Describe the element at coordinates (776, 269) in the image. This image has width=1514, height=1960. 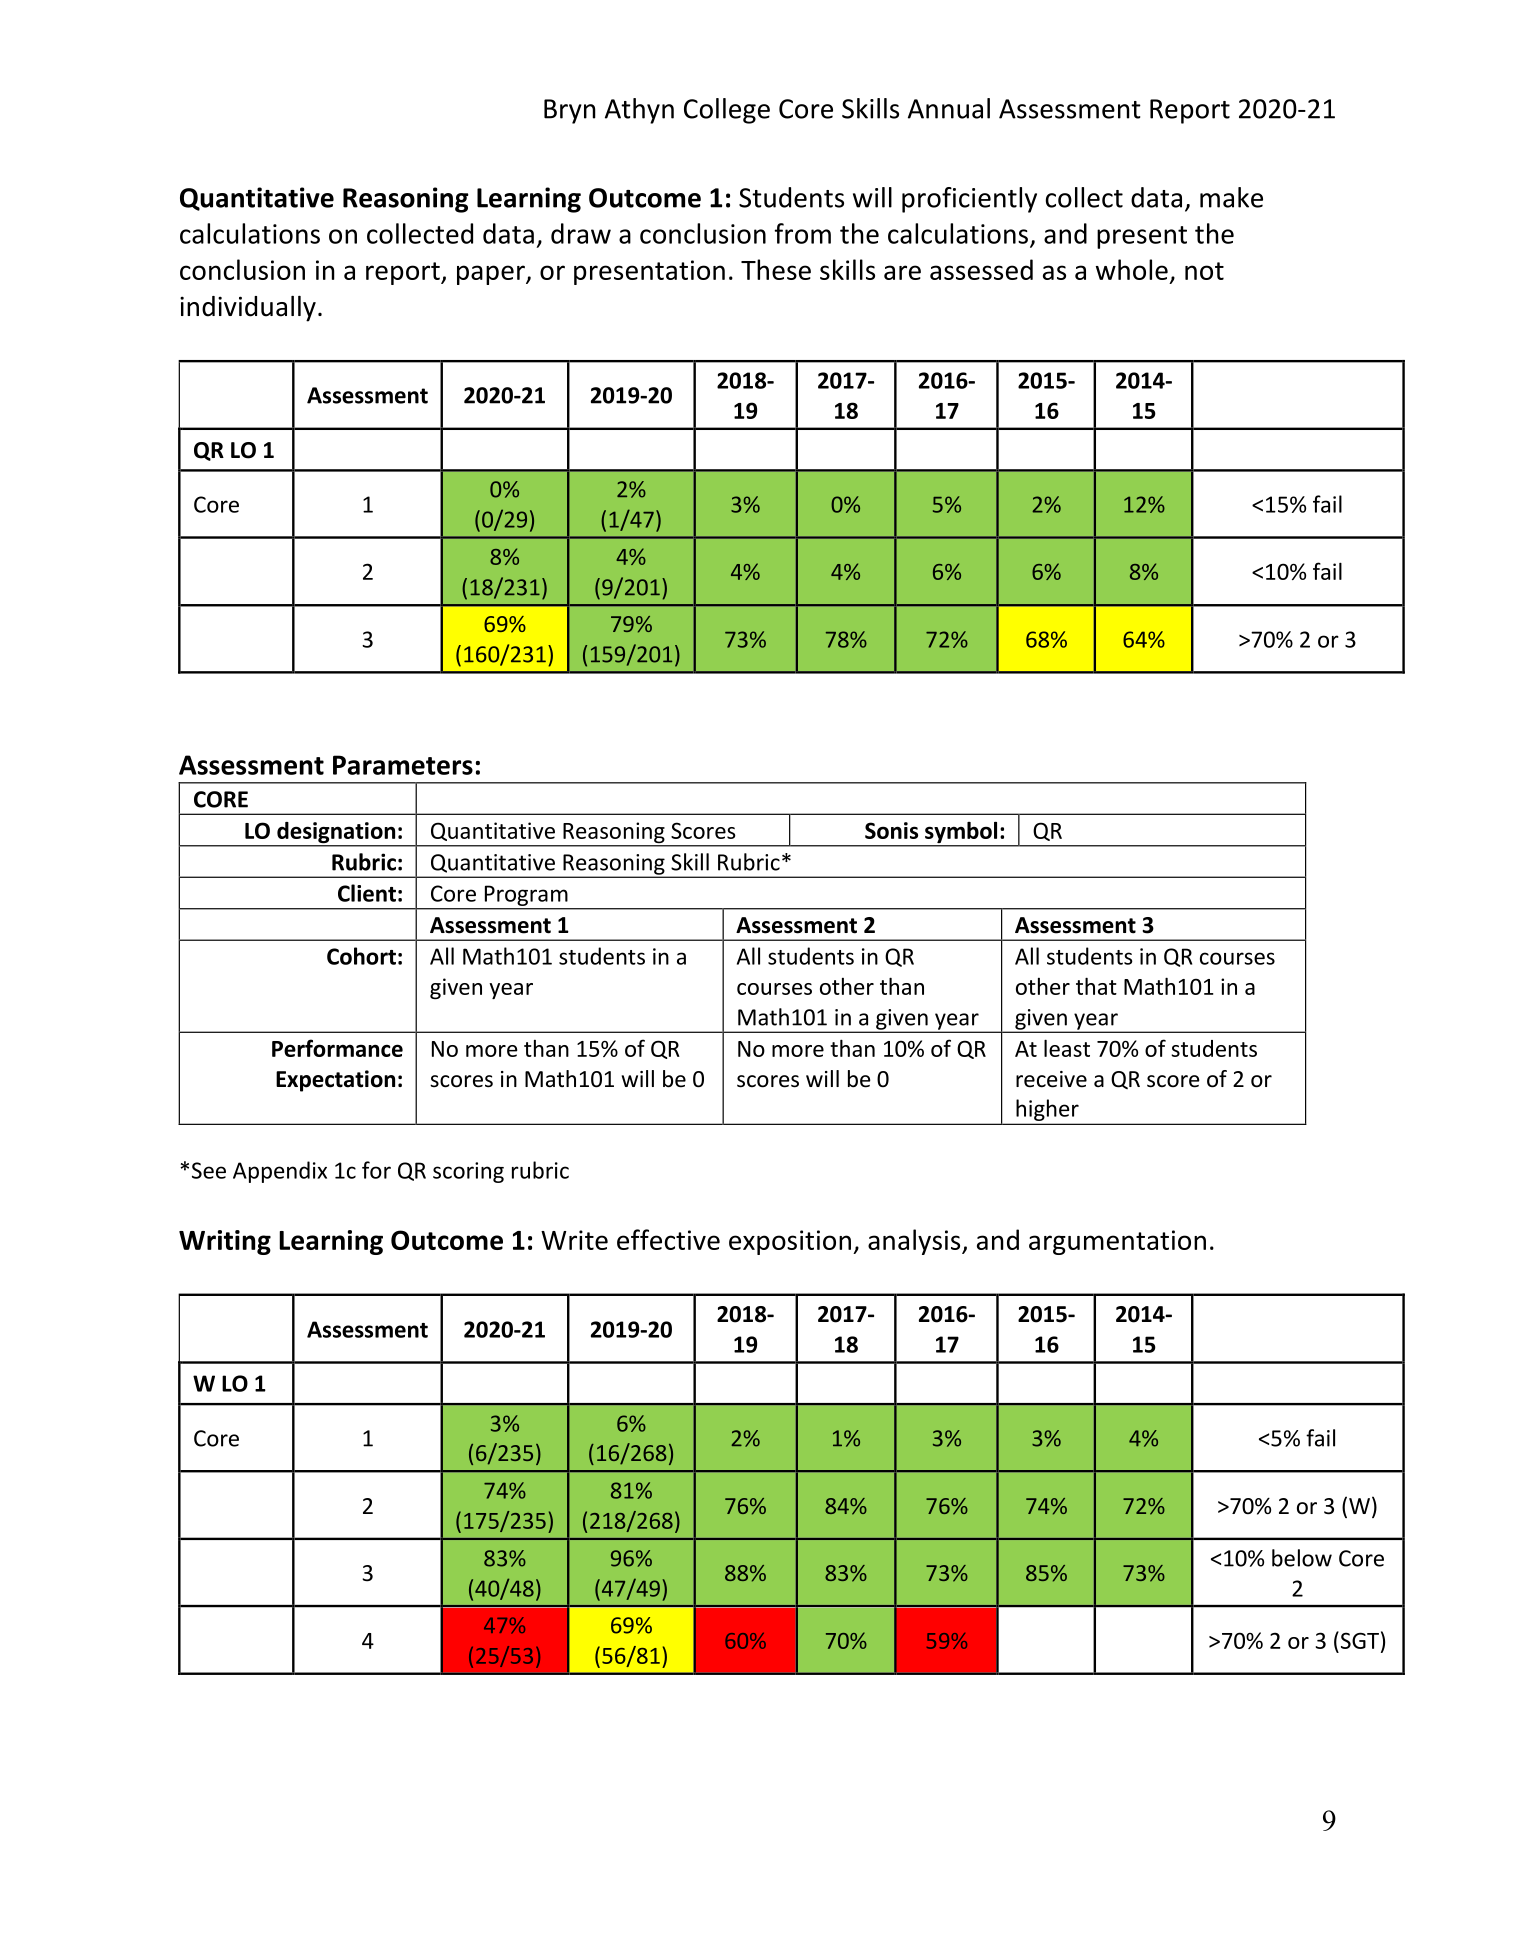
I see `These` at that location.
